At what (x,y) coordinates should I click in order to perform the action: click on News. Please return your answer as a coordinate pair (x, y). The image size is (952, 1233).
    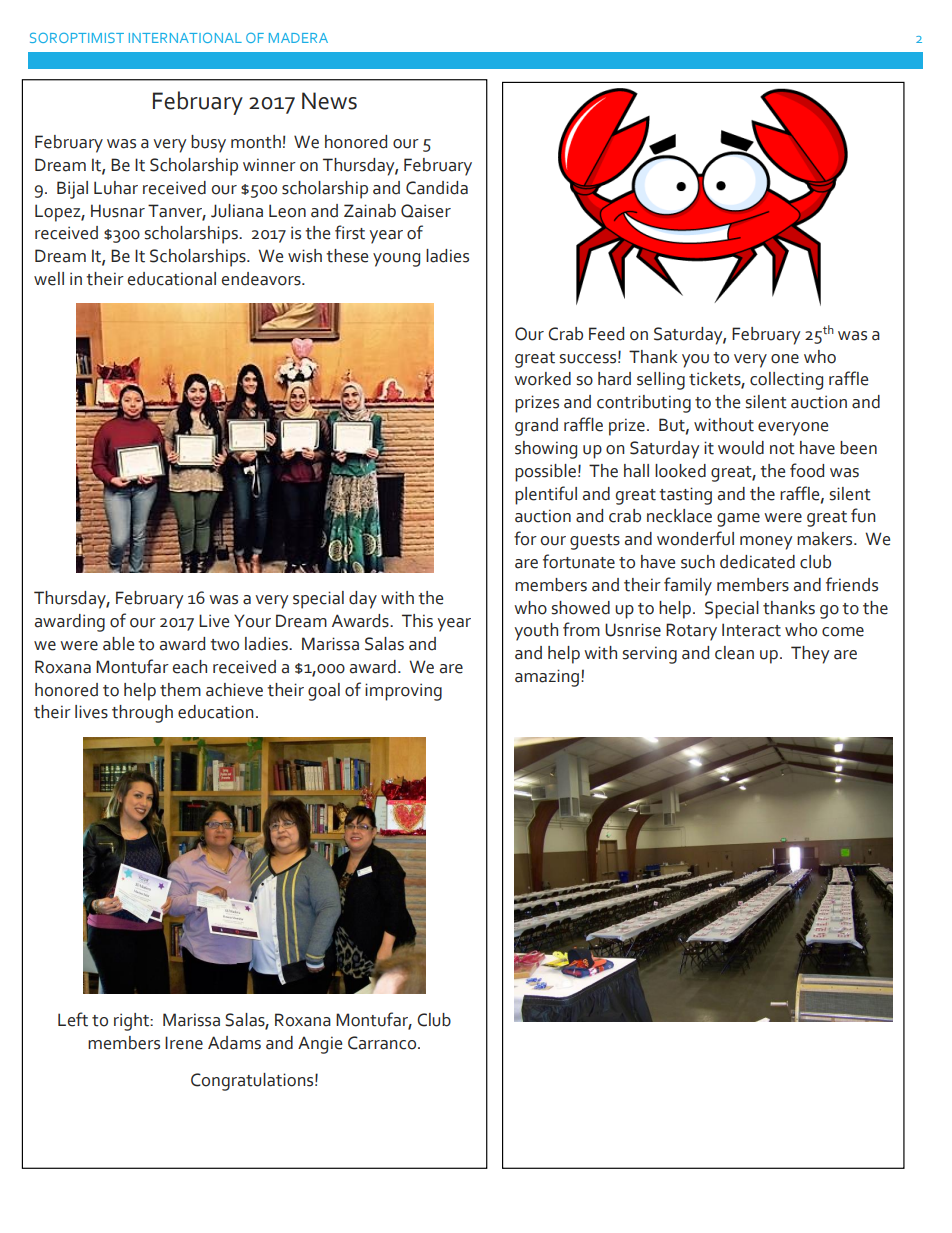
    Looking at the image, I should click on (329, 101).
